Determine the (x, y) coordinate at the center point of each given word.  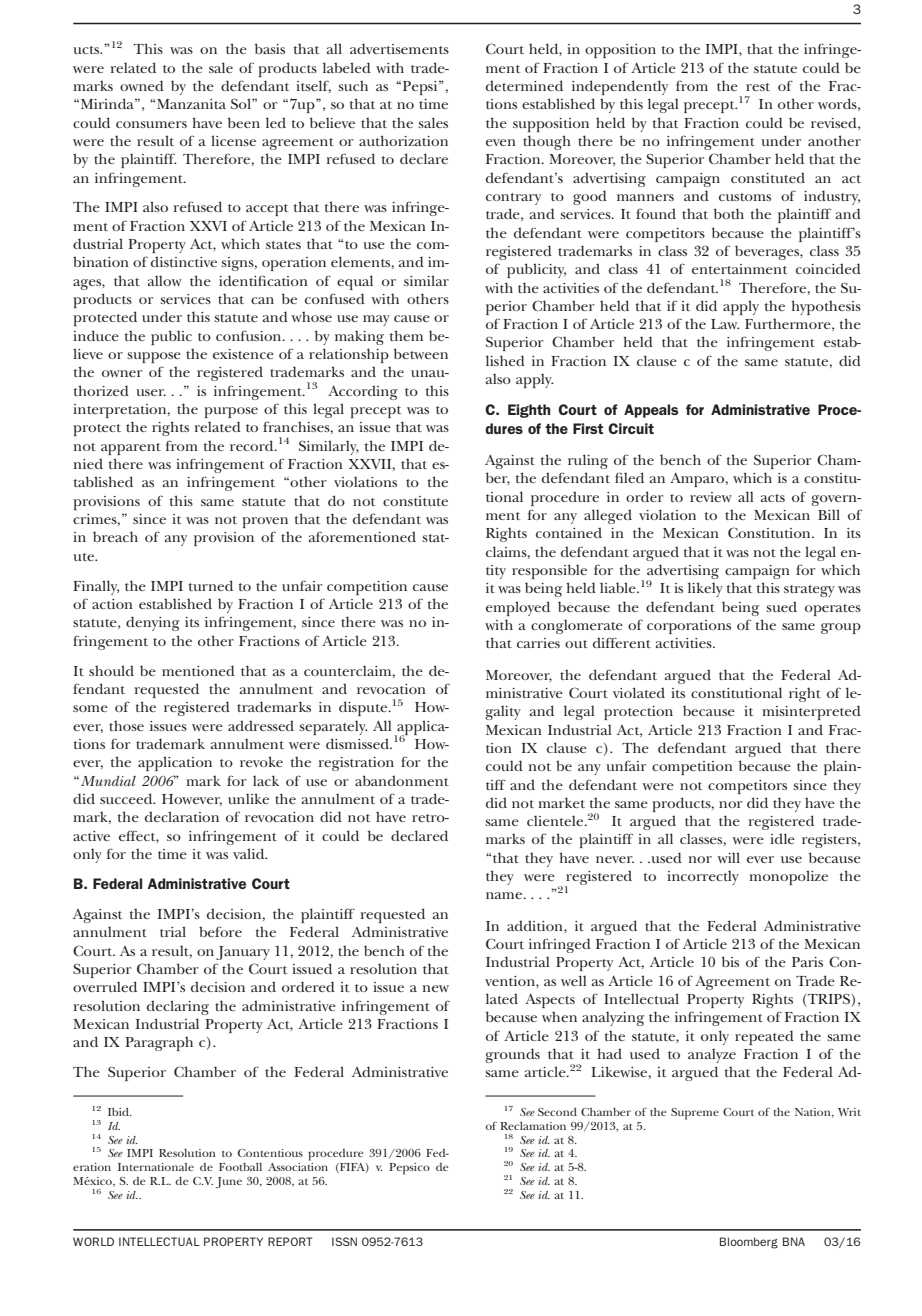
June (229, 1182)
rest (758, 87)
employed (518, 608)
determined (524, 85)
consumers (151, 124)
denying (153, 623)
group (841, 628)
